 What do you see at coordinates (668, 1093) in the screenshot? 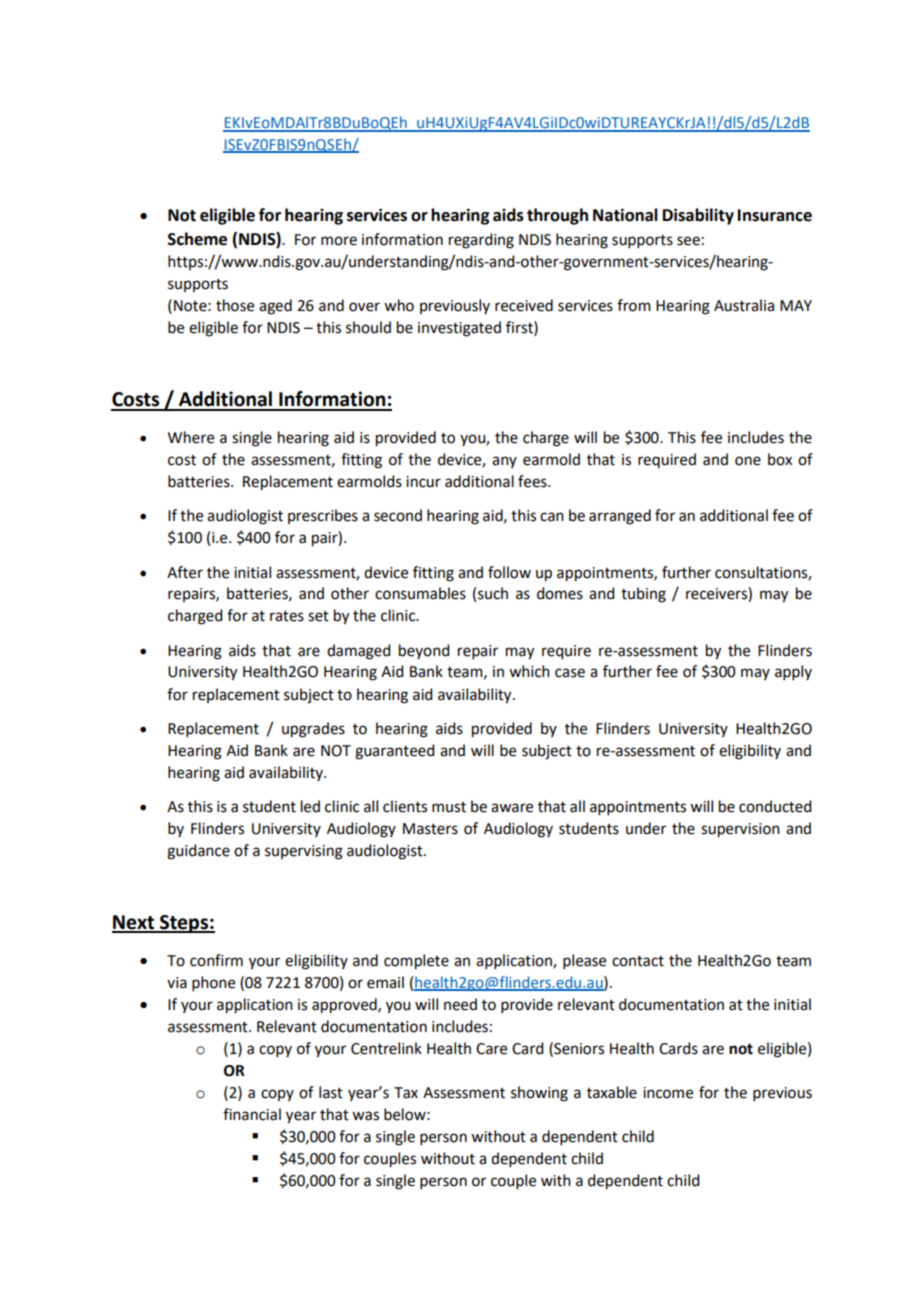
I see `income` at bounding box center [668, 1093].
